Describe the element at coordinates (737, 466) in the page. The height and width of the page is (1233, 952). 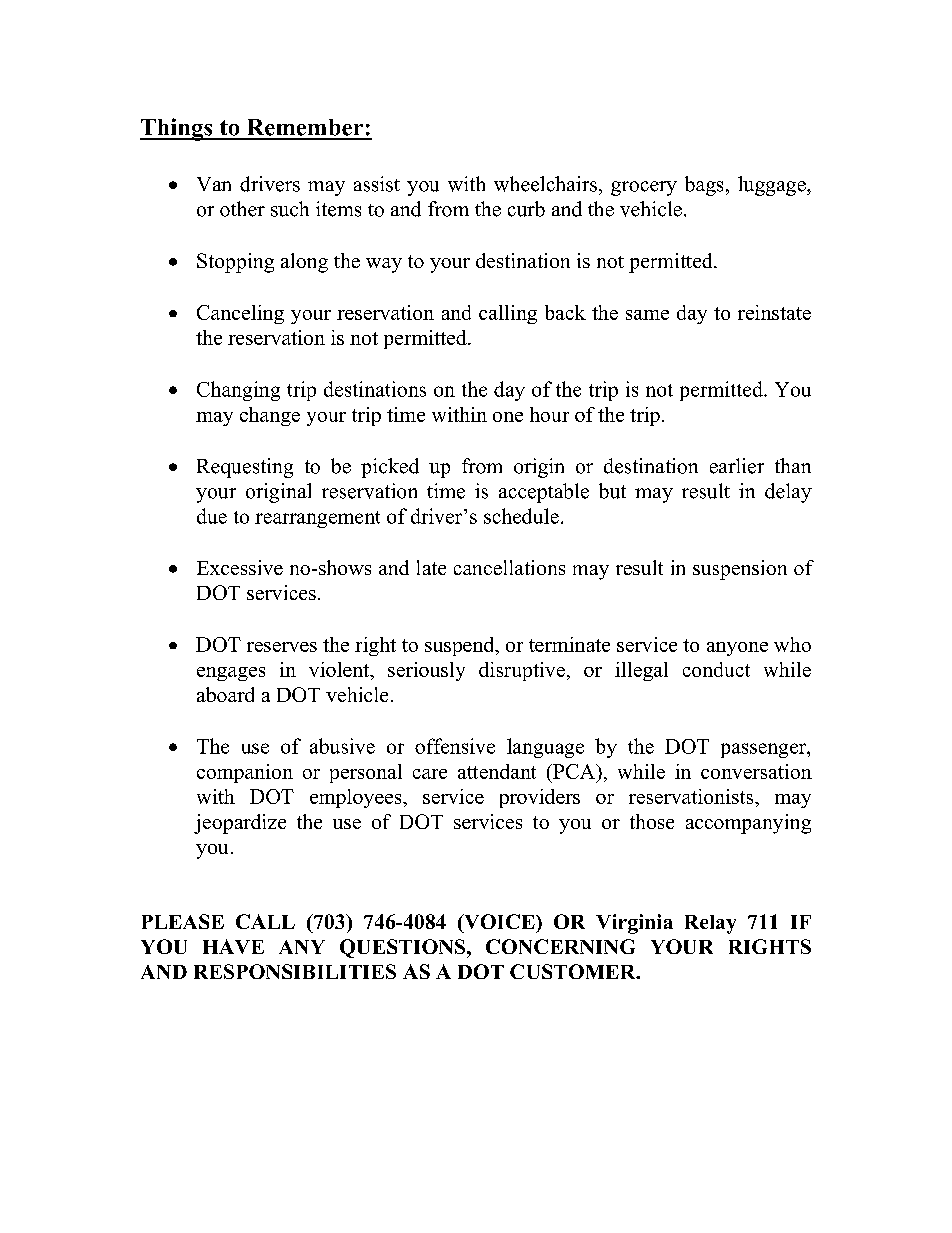
I see `earlier` at that location.
